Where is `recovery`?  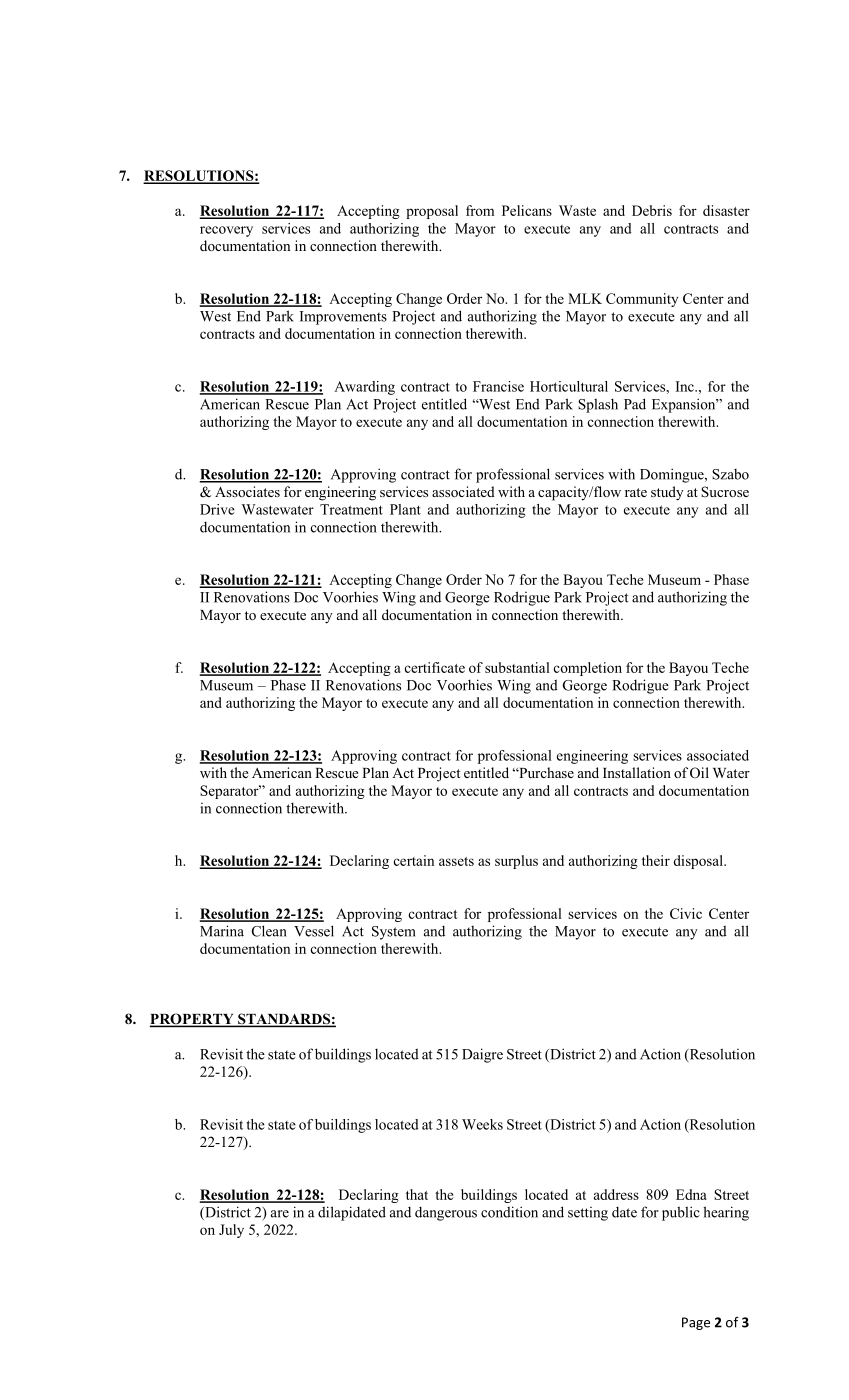
recovery is located at coordinates (226, 231).
